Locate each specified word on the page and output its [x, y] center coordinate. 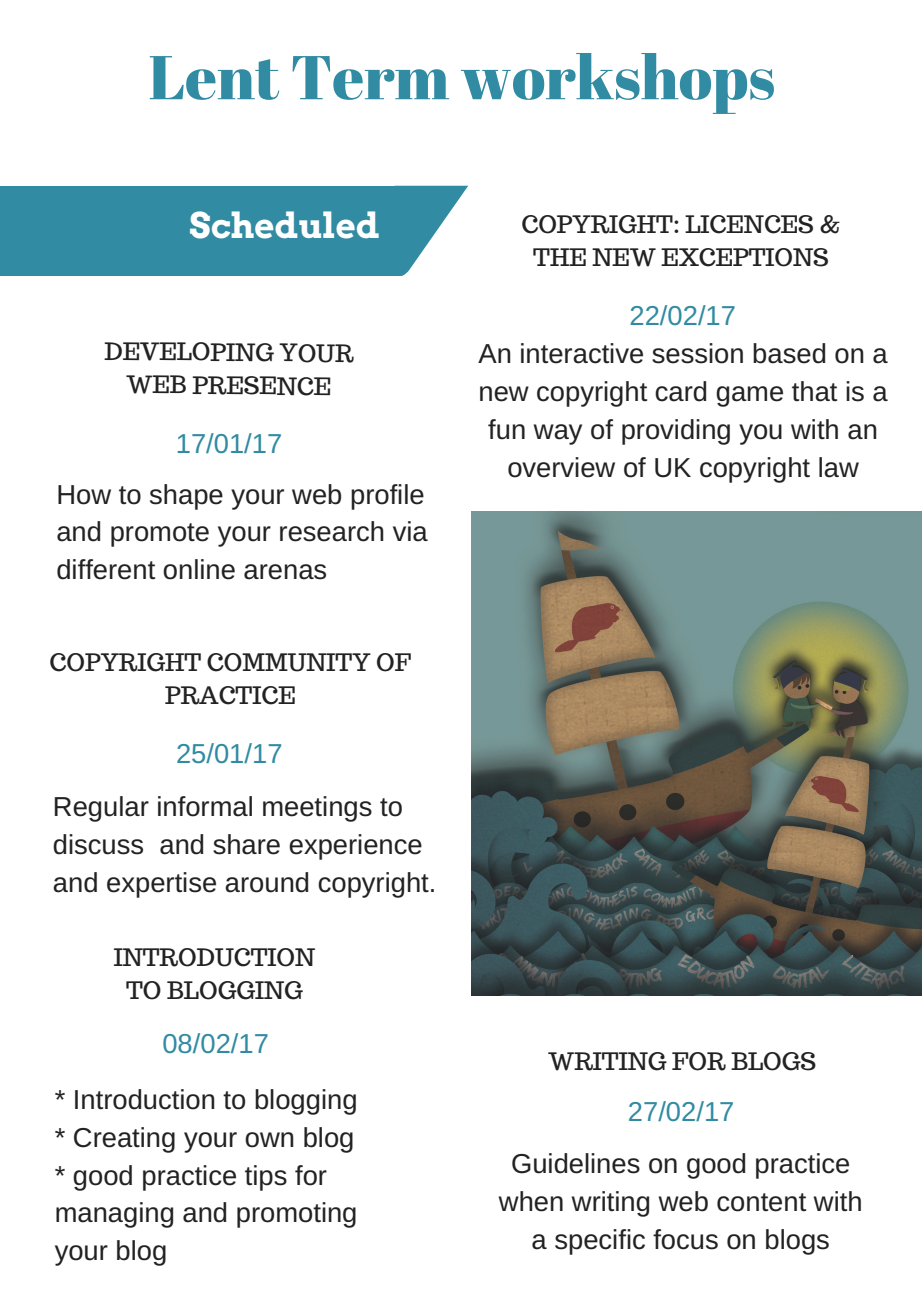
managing [114, 1215]
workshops [617, 83]
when [530, 1201]
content [761, 1202]
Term [370, 78]
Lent [214, 78]
